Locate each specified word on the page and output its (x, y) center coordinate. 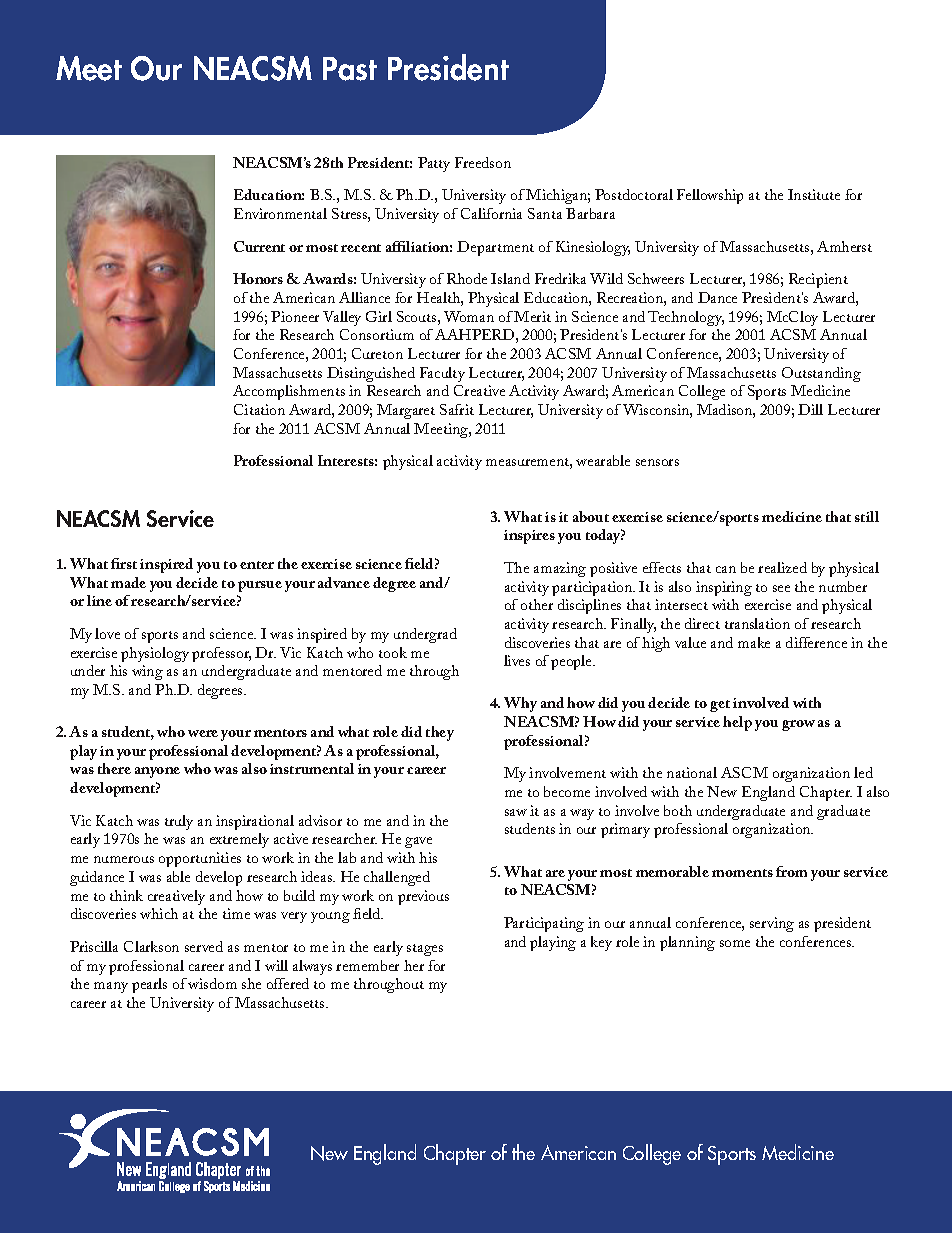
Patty (434, 164)
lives (517, 660)
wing (147, 672)
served (204, 946)
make (754, 642)
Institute (814, 194)
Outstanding (821, 374)
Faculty (442, 374)
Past (350, 69)
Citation (259, 409)
